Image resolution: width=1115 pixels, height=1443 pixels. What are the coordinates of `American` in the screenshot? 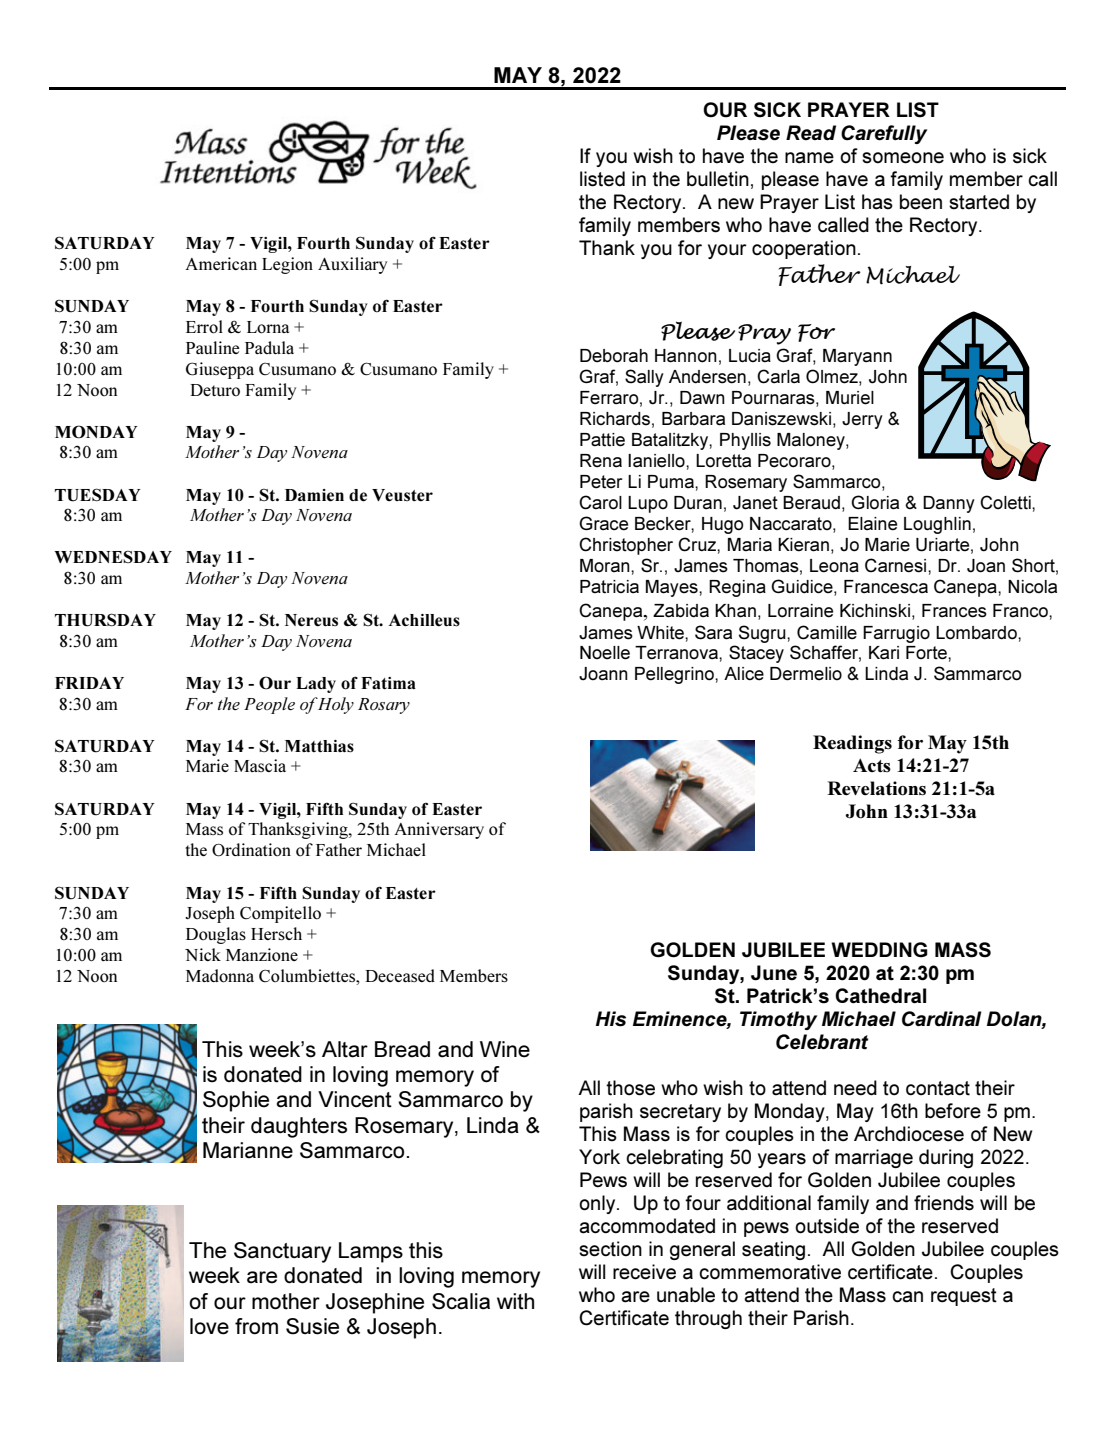 It's located at (221, 263).
